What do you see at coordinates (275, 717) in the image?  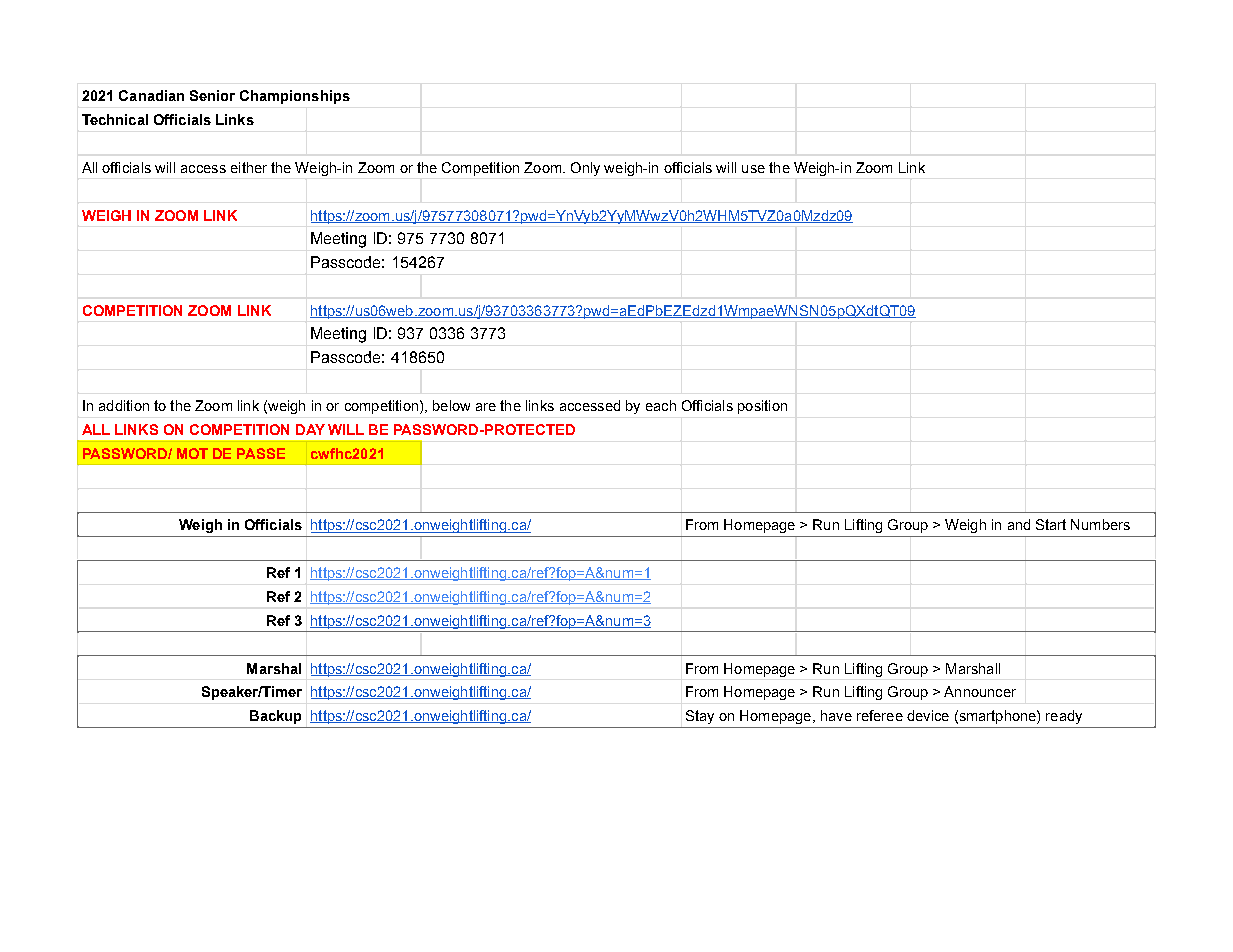 I see `Backup` at bounding box center [275, 717].
